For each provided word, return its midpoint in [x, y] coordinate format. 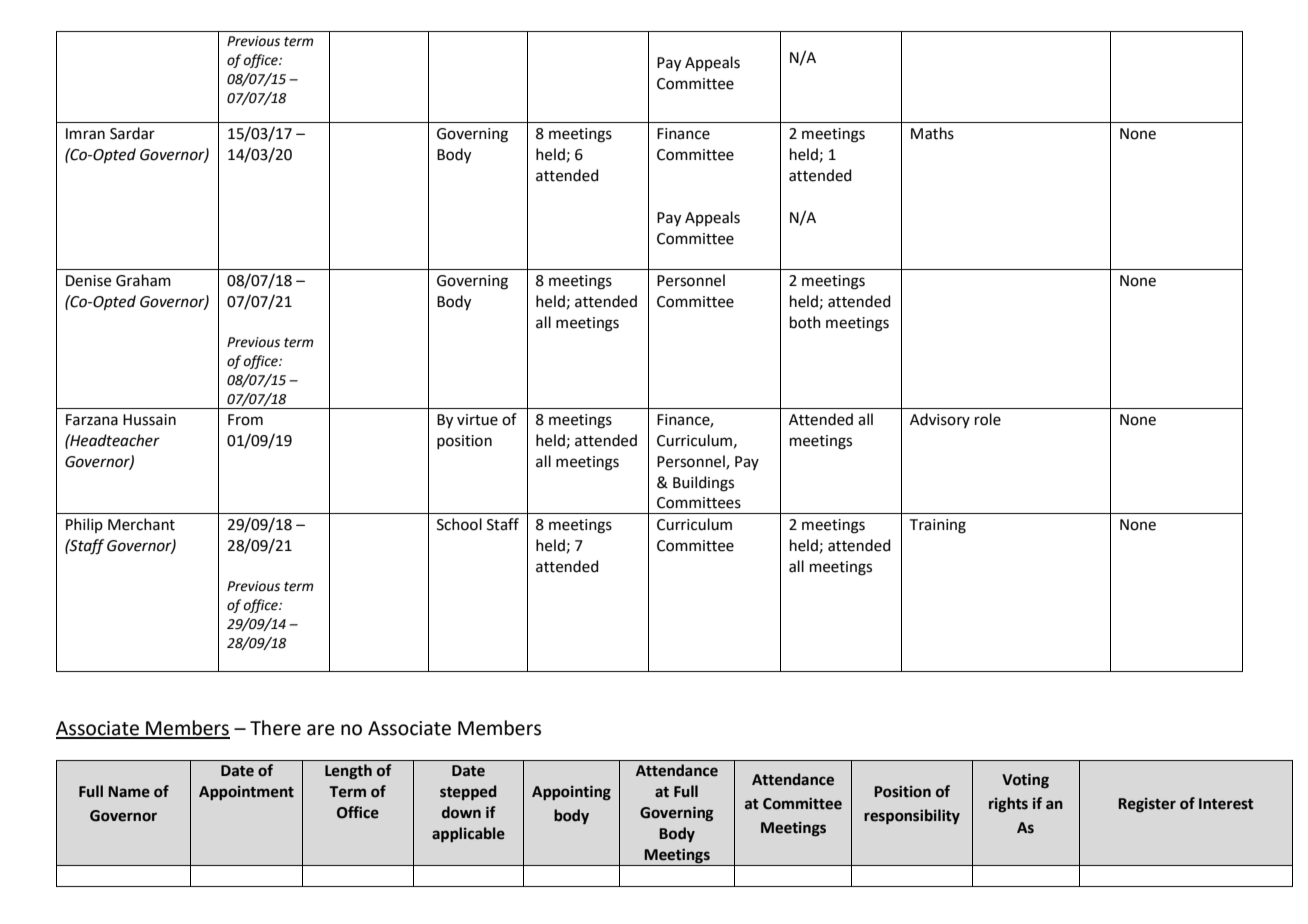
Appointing [571, 793]
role [988, 419]
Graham [143, 280]
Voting [1025, 781]
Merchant [141, 524]
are [321, 730]
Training [938, 526]
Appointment [246, 793]
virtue [477, 420]
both [805, 322]
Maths [932, 133]
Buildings [703, 484]
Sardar [132, 133]
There [275, 728]
